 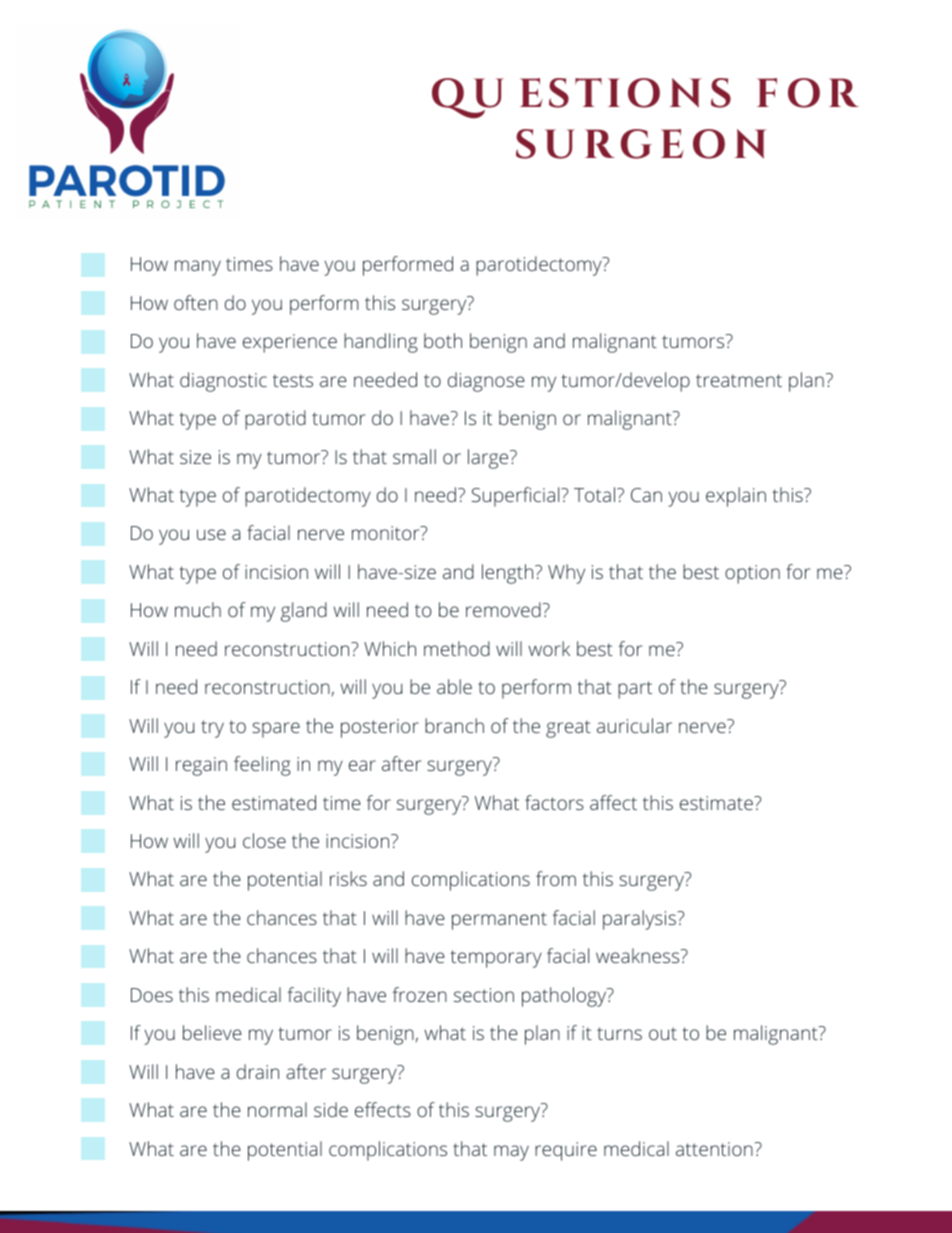 I want to click on treatment, so click(x=739, y=380).
